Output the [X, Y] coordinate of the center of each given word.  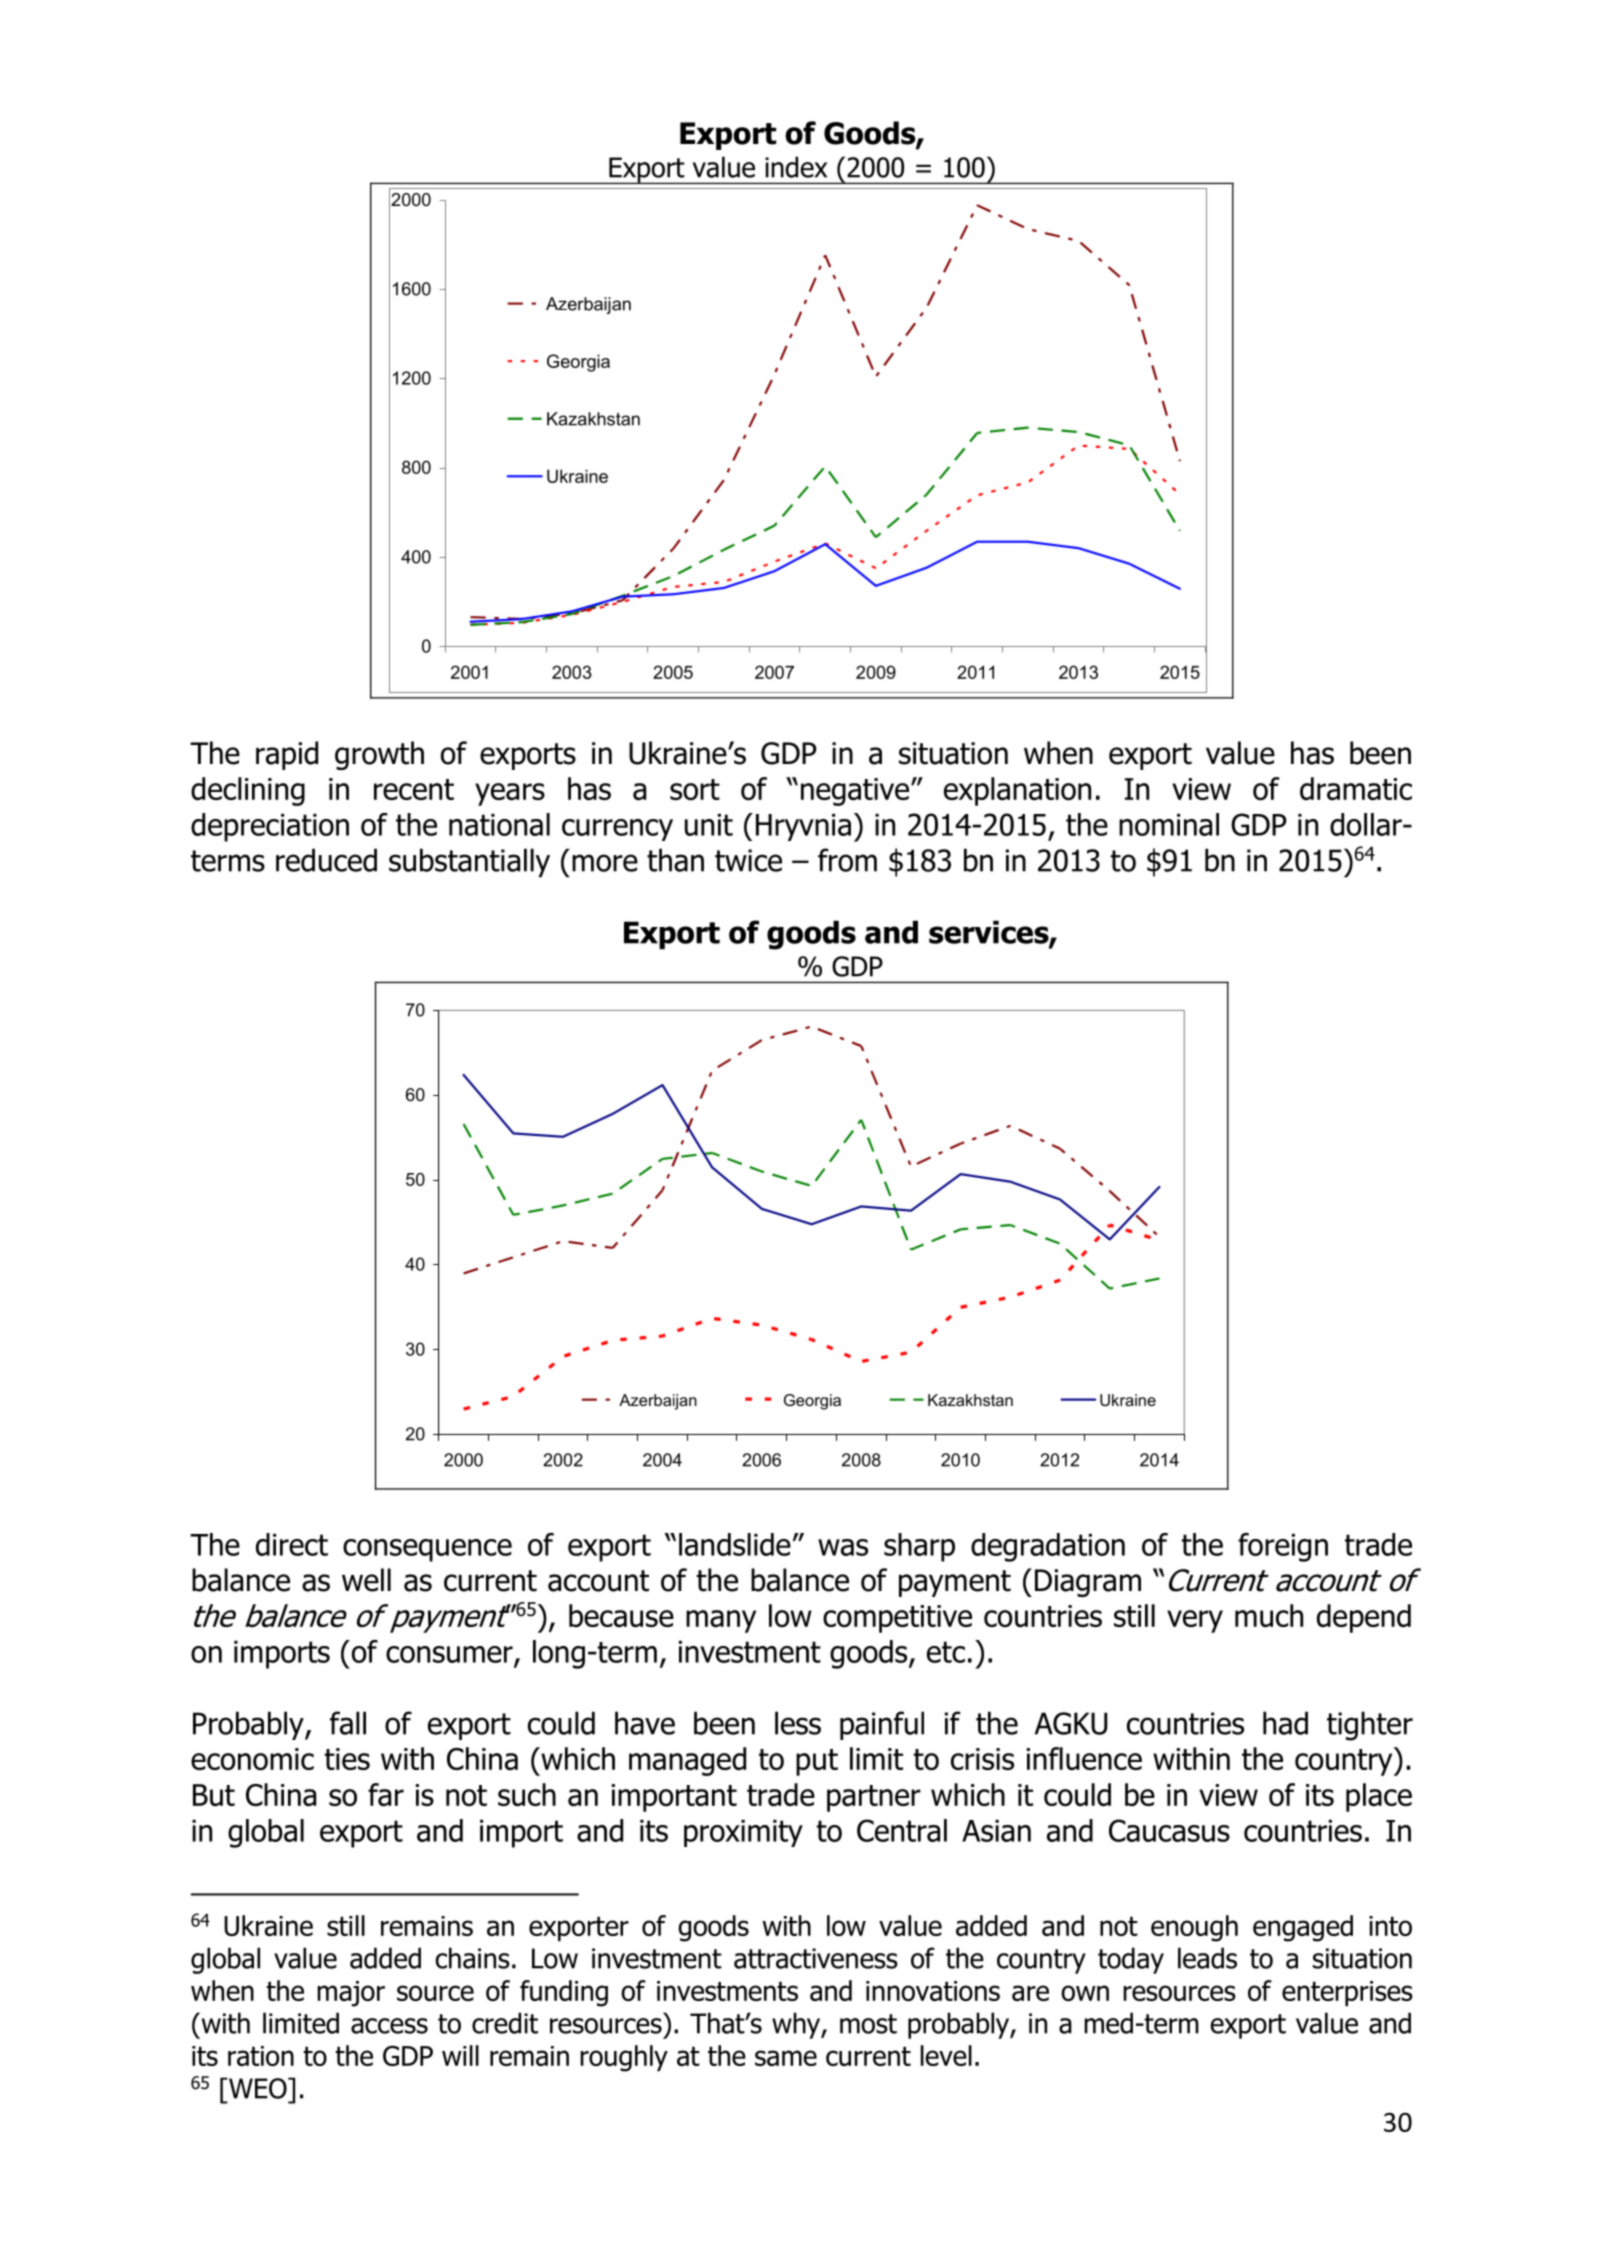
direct [292, 1544]
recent [414, 789]
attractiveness [816, 1958]
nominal [1169, 824]
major [351, 1994]
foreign [1283, 1547]
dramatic [1356, 788]
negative [855, 792]
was [843, 1547]
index [796, 167]
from [847, 860]
